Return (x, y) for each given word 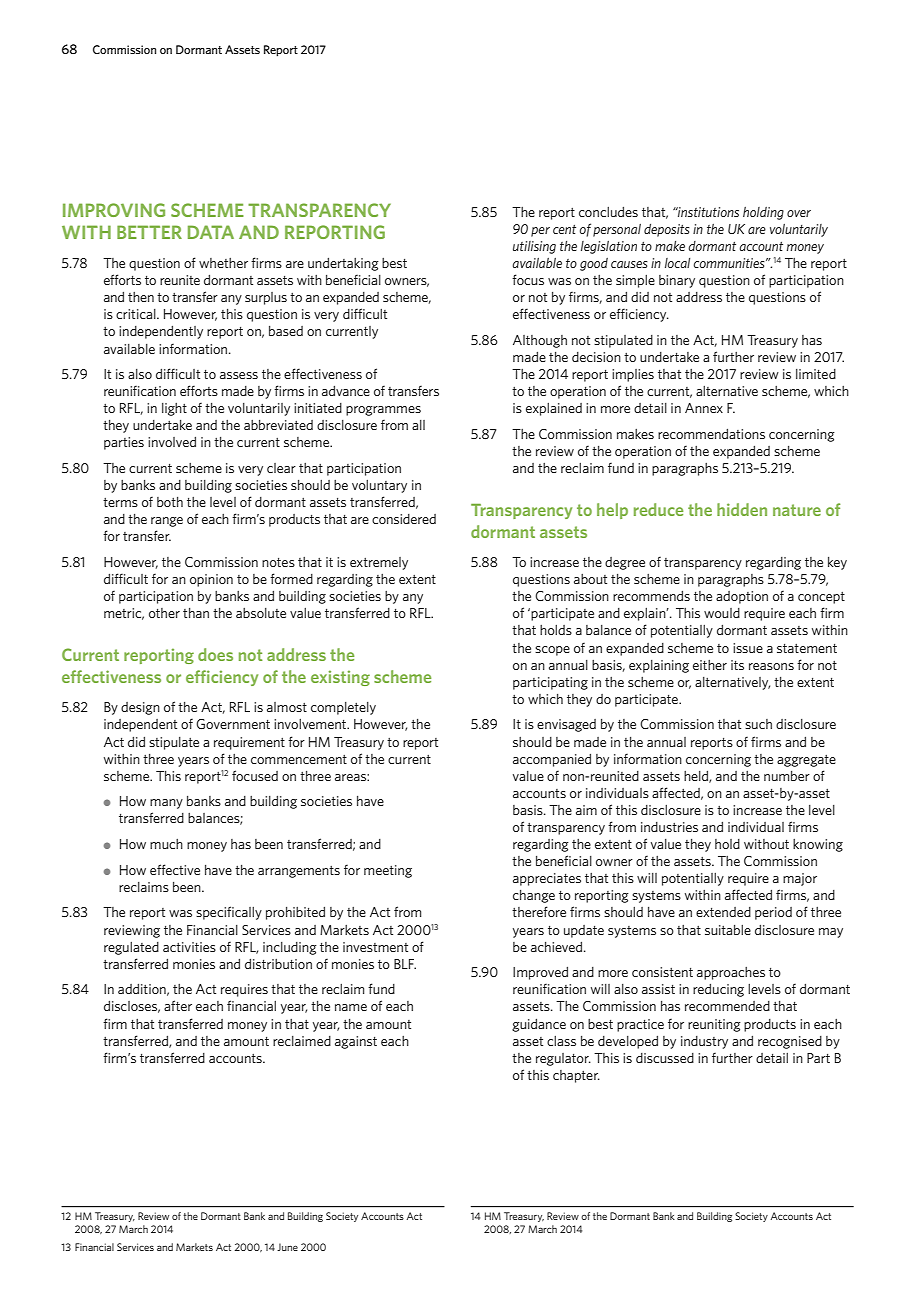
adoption (742, 597)
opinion (211, 580)
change (534, 896)
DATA (211, 232)
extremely (379, 563)
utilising (534, 247)
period (773, 913)
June (287, 1247)
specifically (229, 913)
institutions (707, 212)
